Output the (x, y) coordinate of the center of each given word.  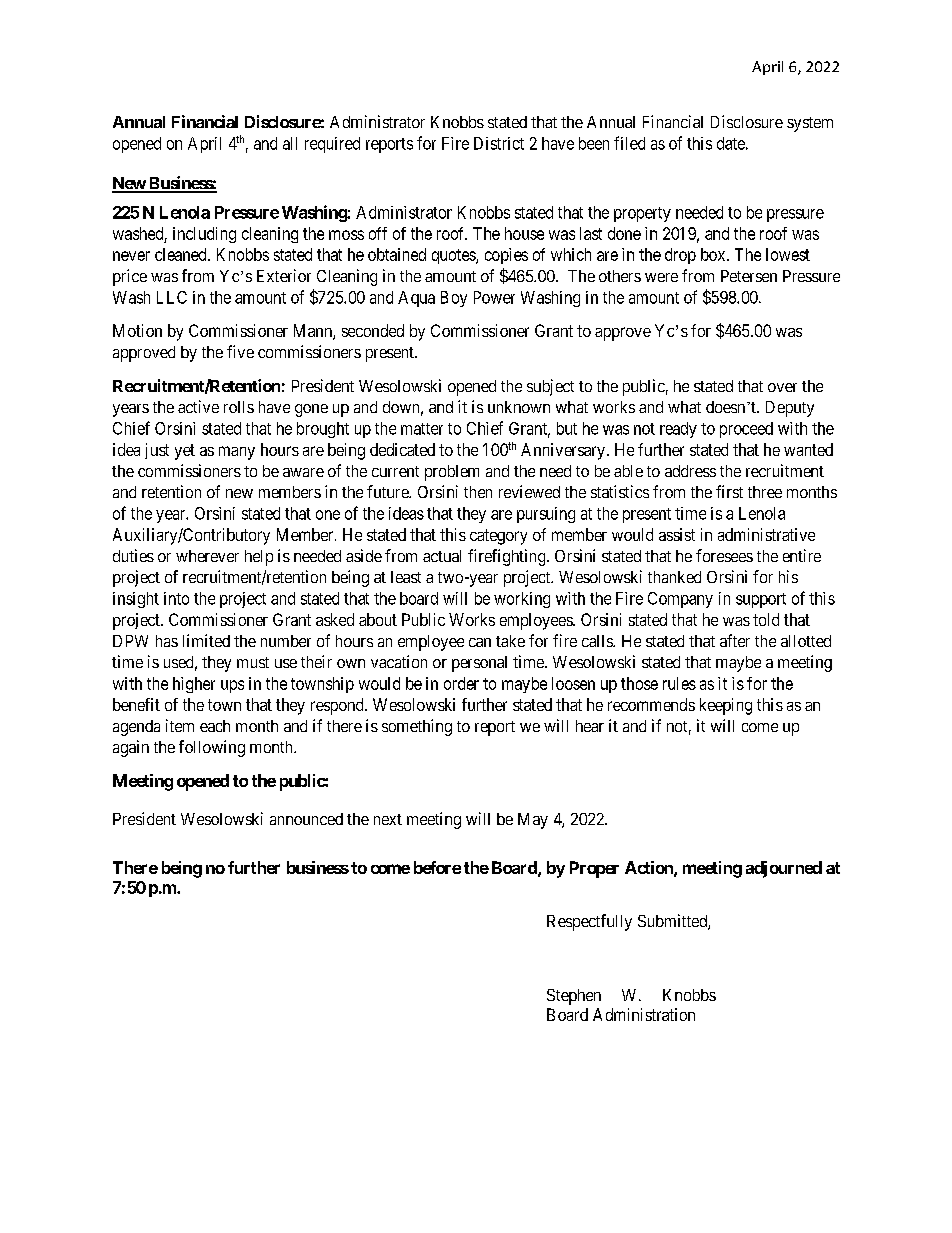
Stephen (574, 997)
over (782, 387)
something (417, 727)
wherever (207, 556)
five (240, 351)
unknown (519, 407)
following (212, 748)
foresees (724, 555)
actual (442, 556)
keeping (726, 706)
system (810, 124)
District (499, 143)
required (332, 145)
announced (306, 819)
